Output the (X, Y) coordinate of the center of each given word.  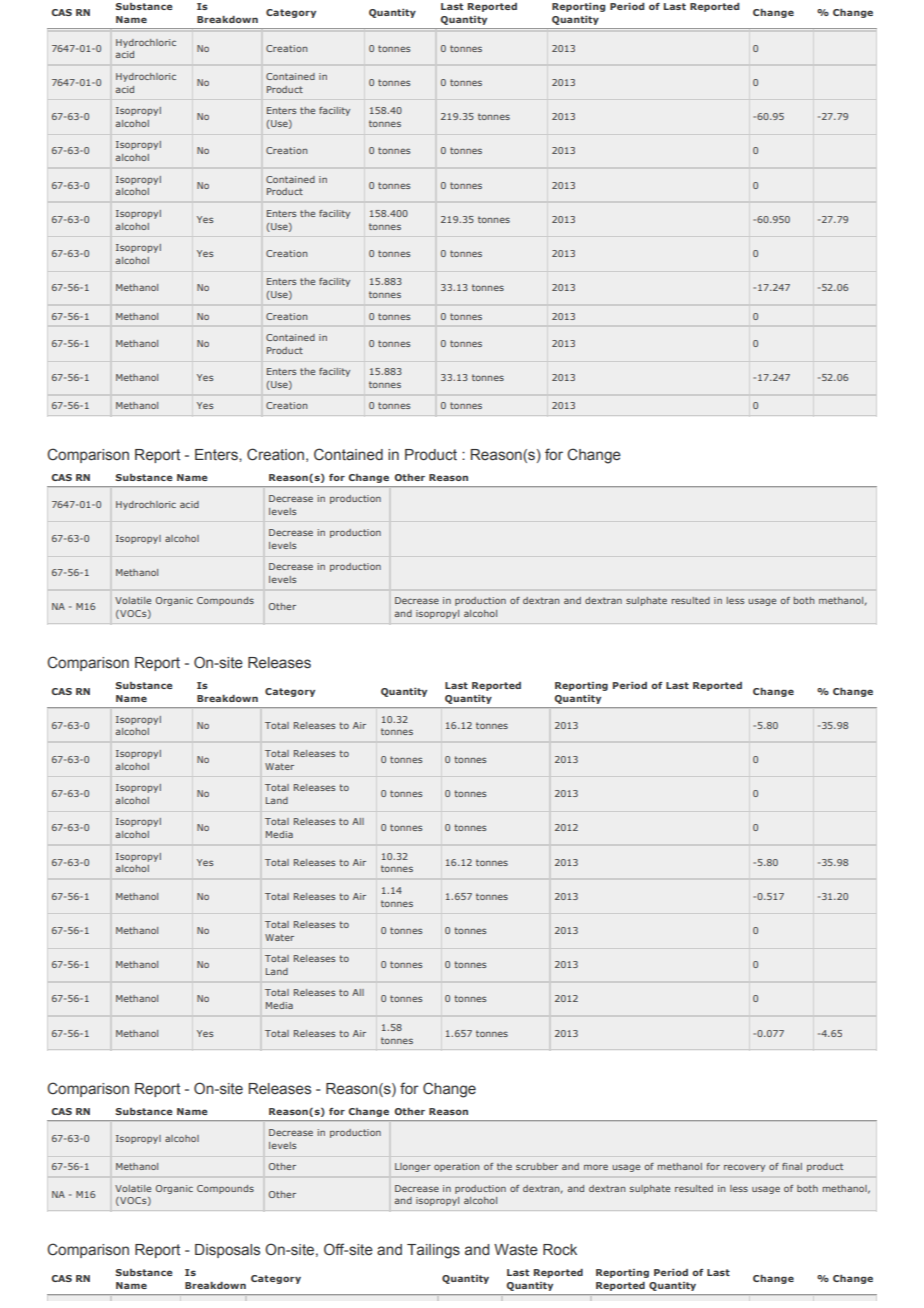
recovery (744, 1168)
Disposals (227, 1251)
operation (456, 1167)
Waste (516, 1249)
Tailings (433, 1251)
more (596, 1167)
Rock (560, 1249)
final (792, 1166)
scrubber (537, 1166)
